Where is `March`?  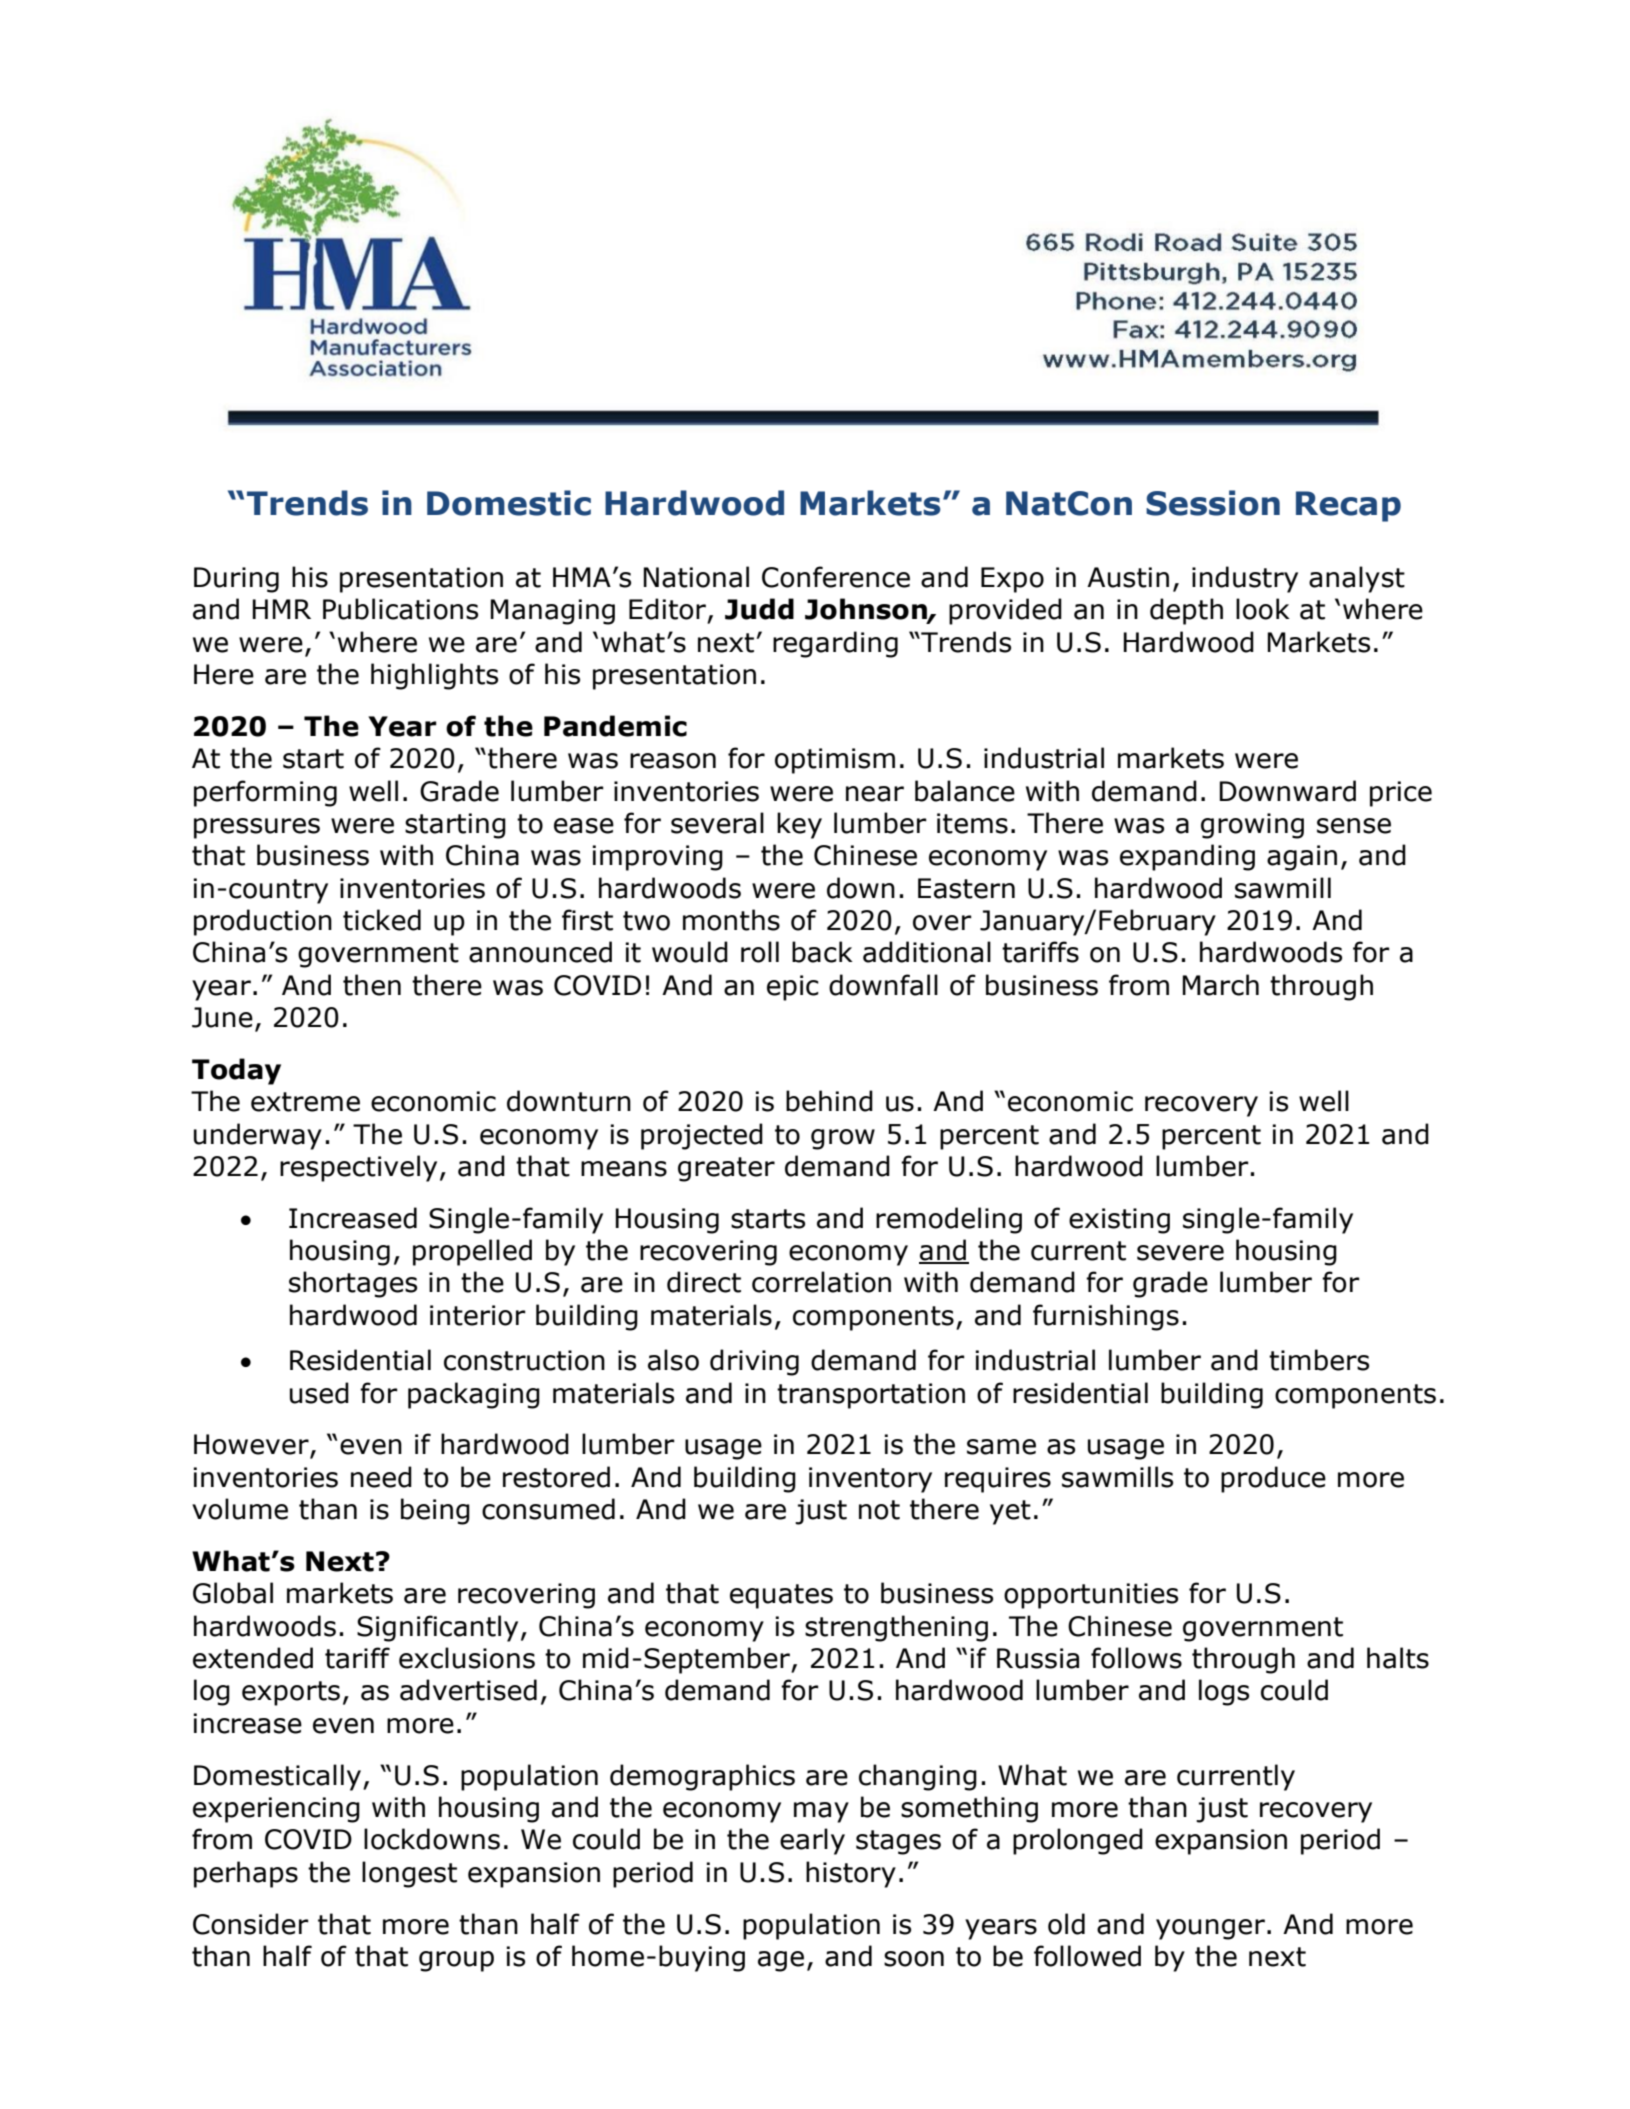
March is located at coordinates (1220, 985).
